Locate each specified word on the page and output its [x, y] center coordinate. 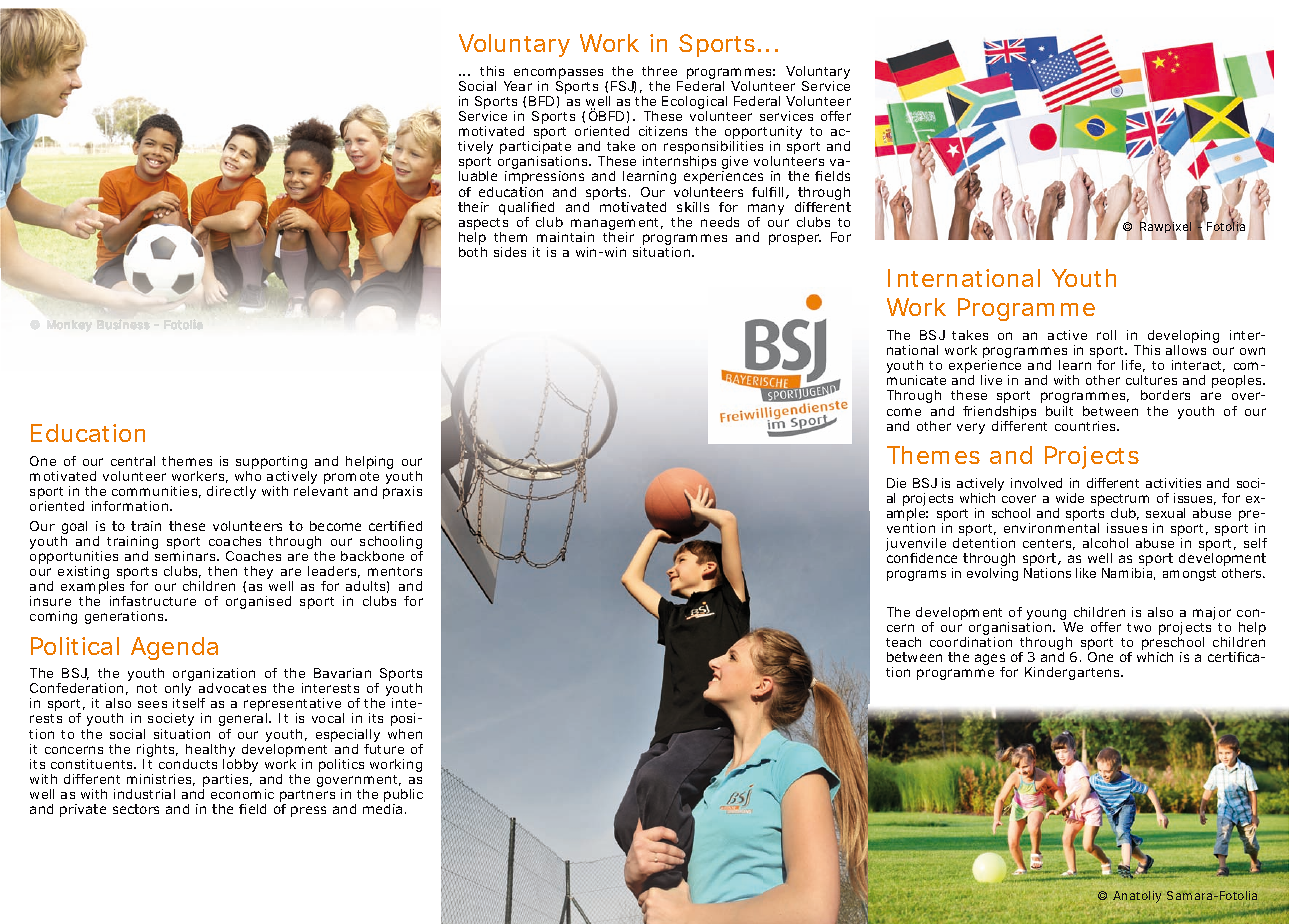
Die [896, 483]
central [133, 461]
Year [518, 86]
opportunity [763, 134]
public [403, 797]
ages [990, 661]
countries [1087, 426]
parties [227, 782]
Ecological [694, 104]
